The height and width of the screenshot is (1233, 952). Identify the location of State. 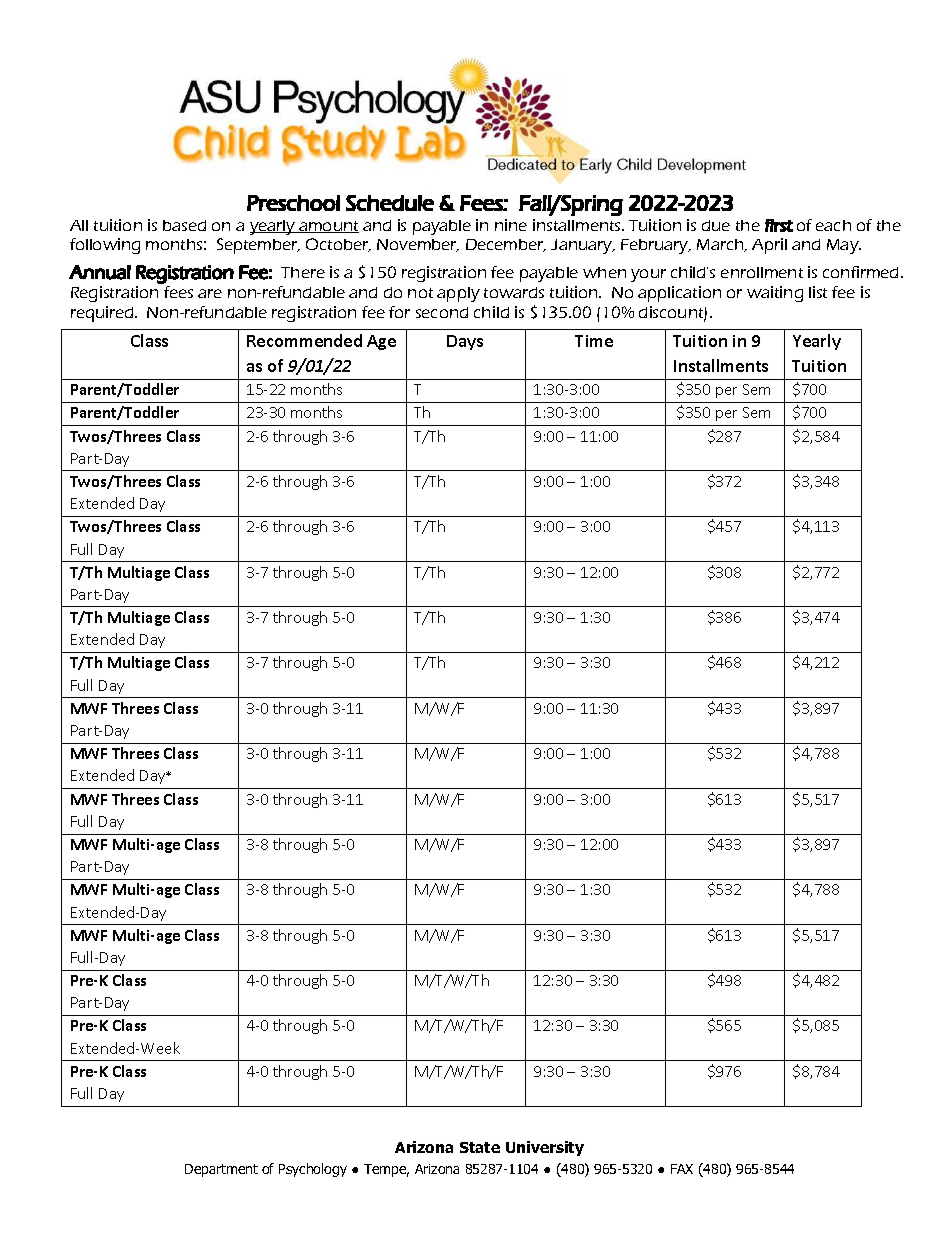
(480, 1147).
